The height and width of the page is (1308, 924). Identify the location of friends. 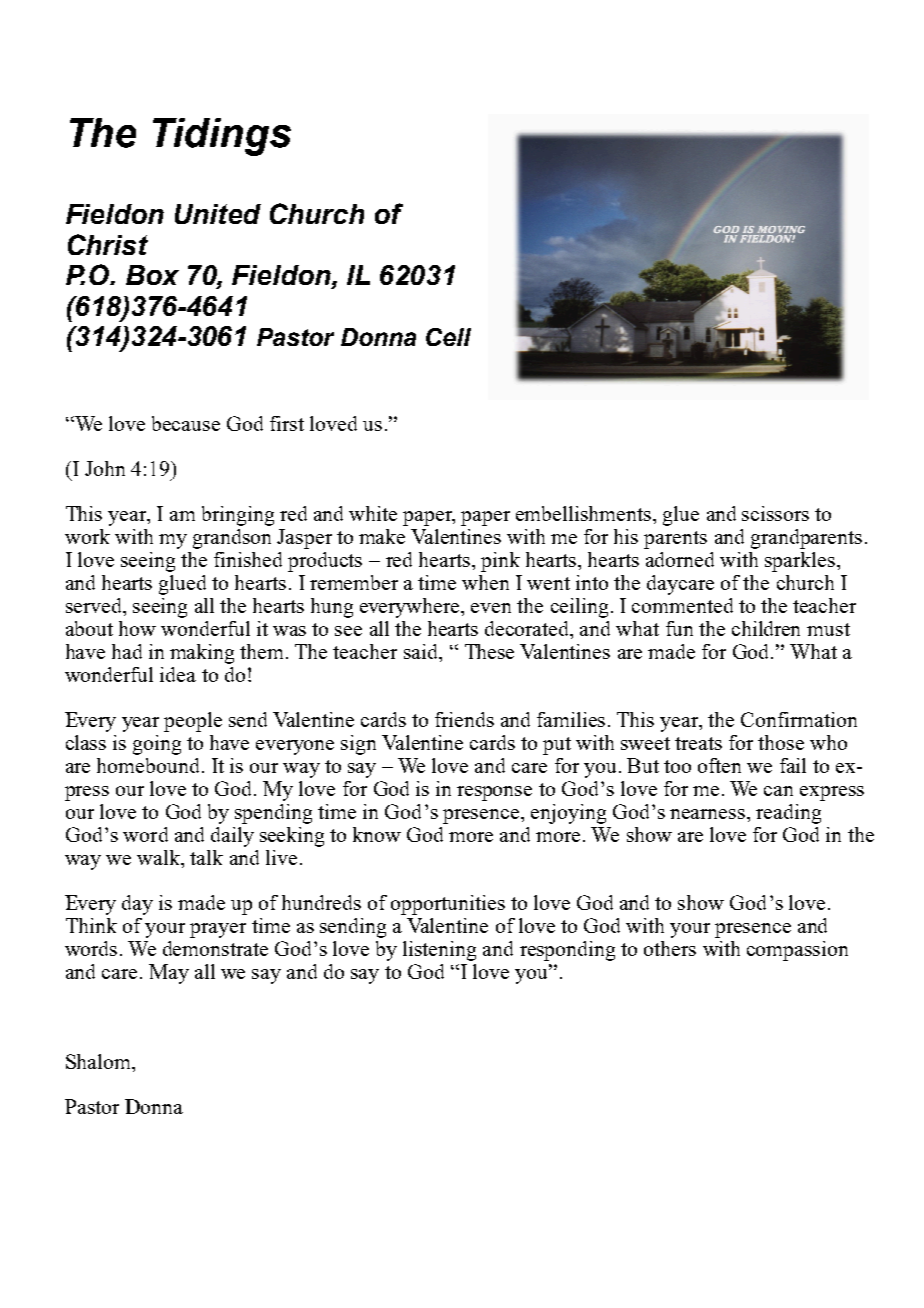
(464, 719).
